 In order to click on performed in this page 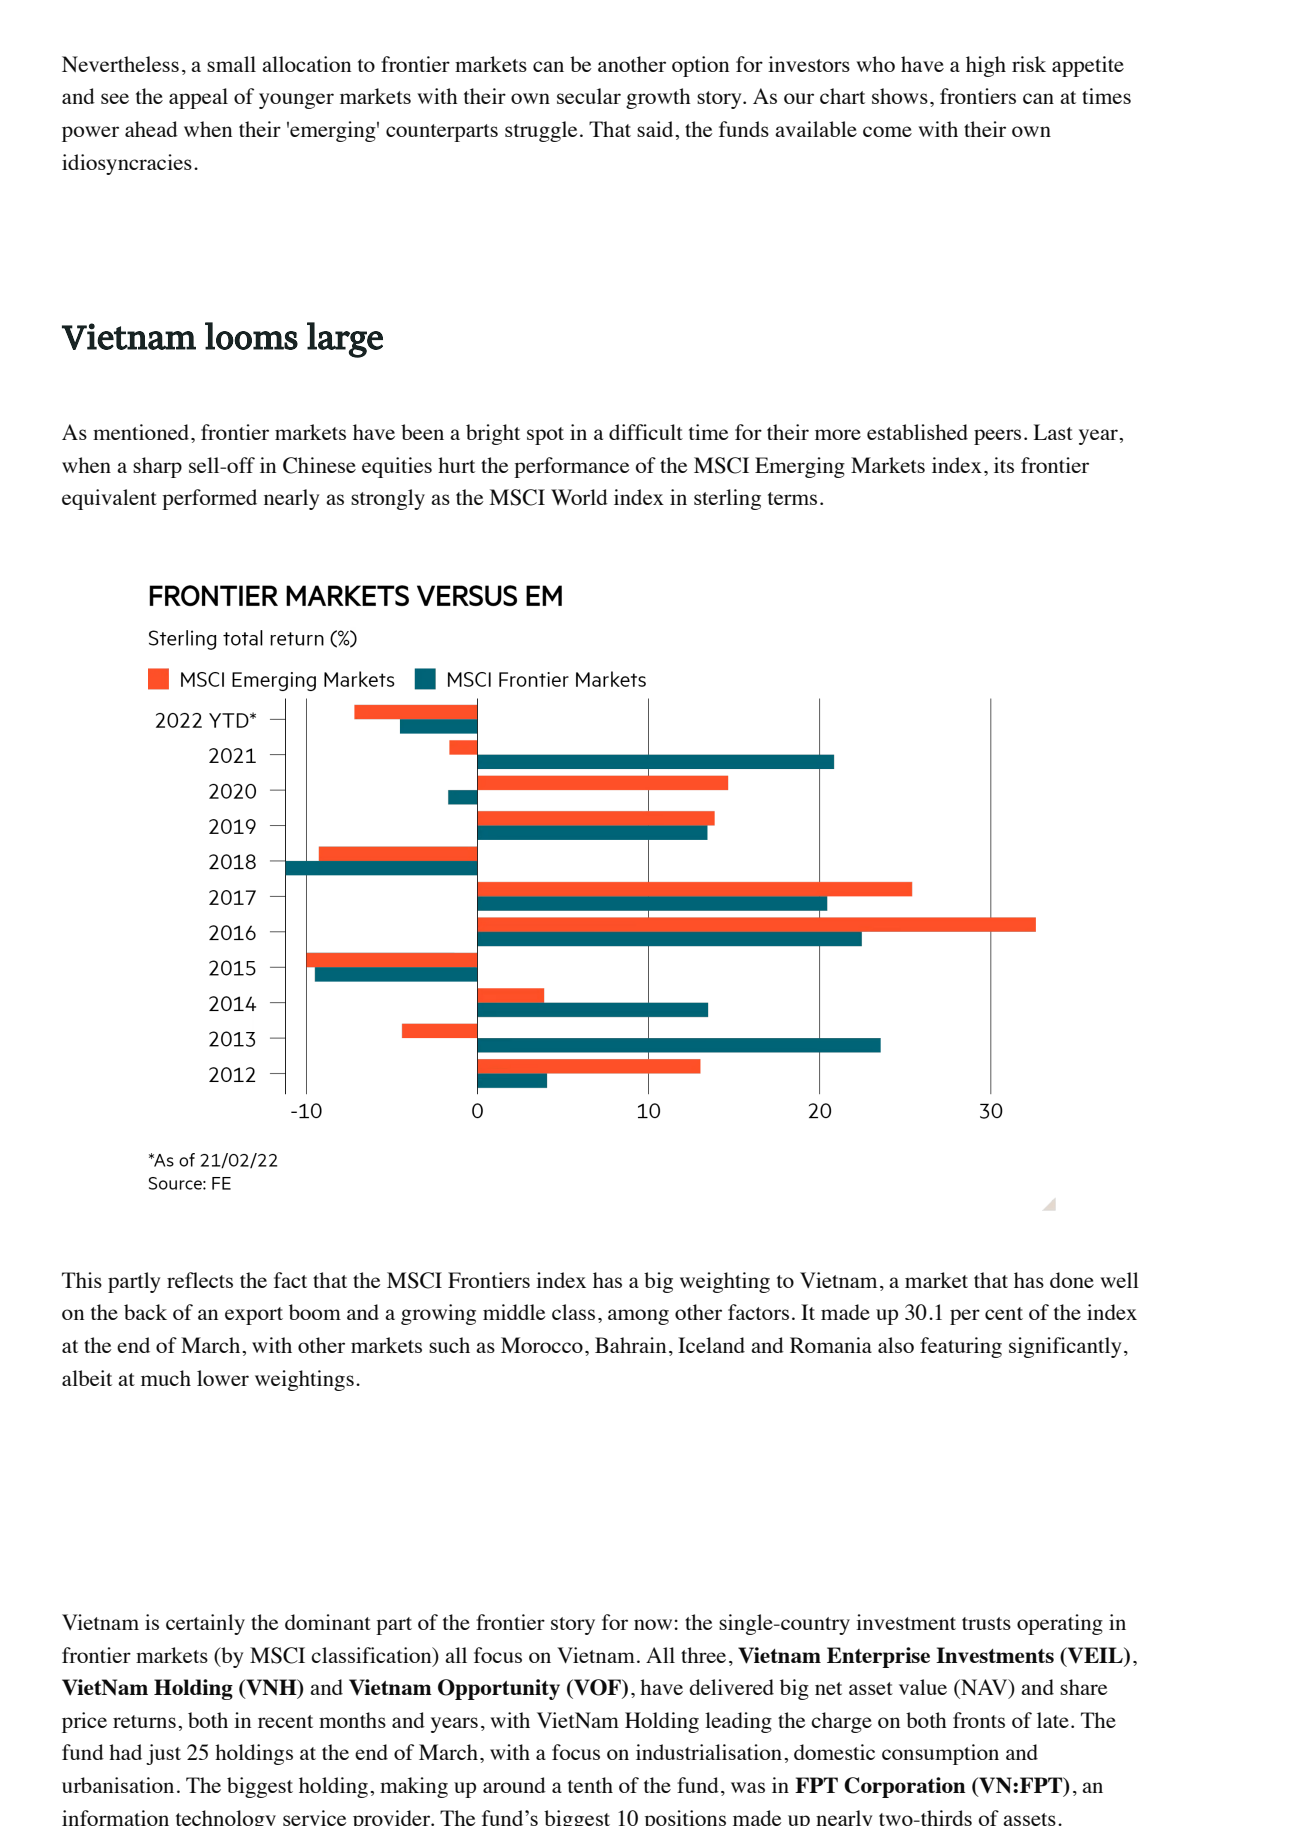, I will do `click(209, 499)`.
